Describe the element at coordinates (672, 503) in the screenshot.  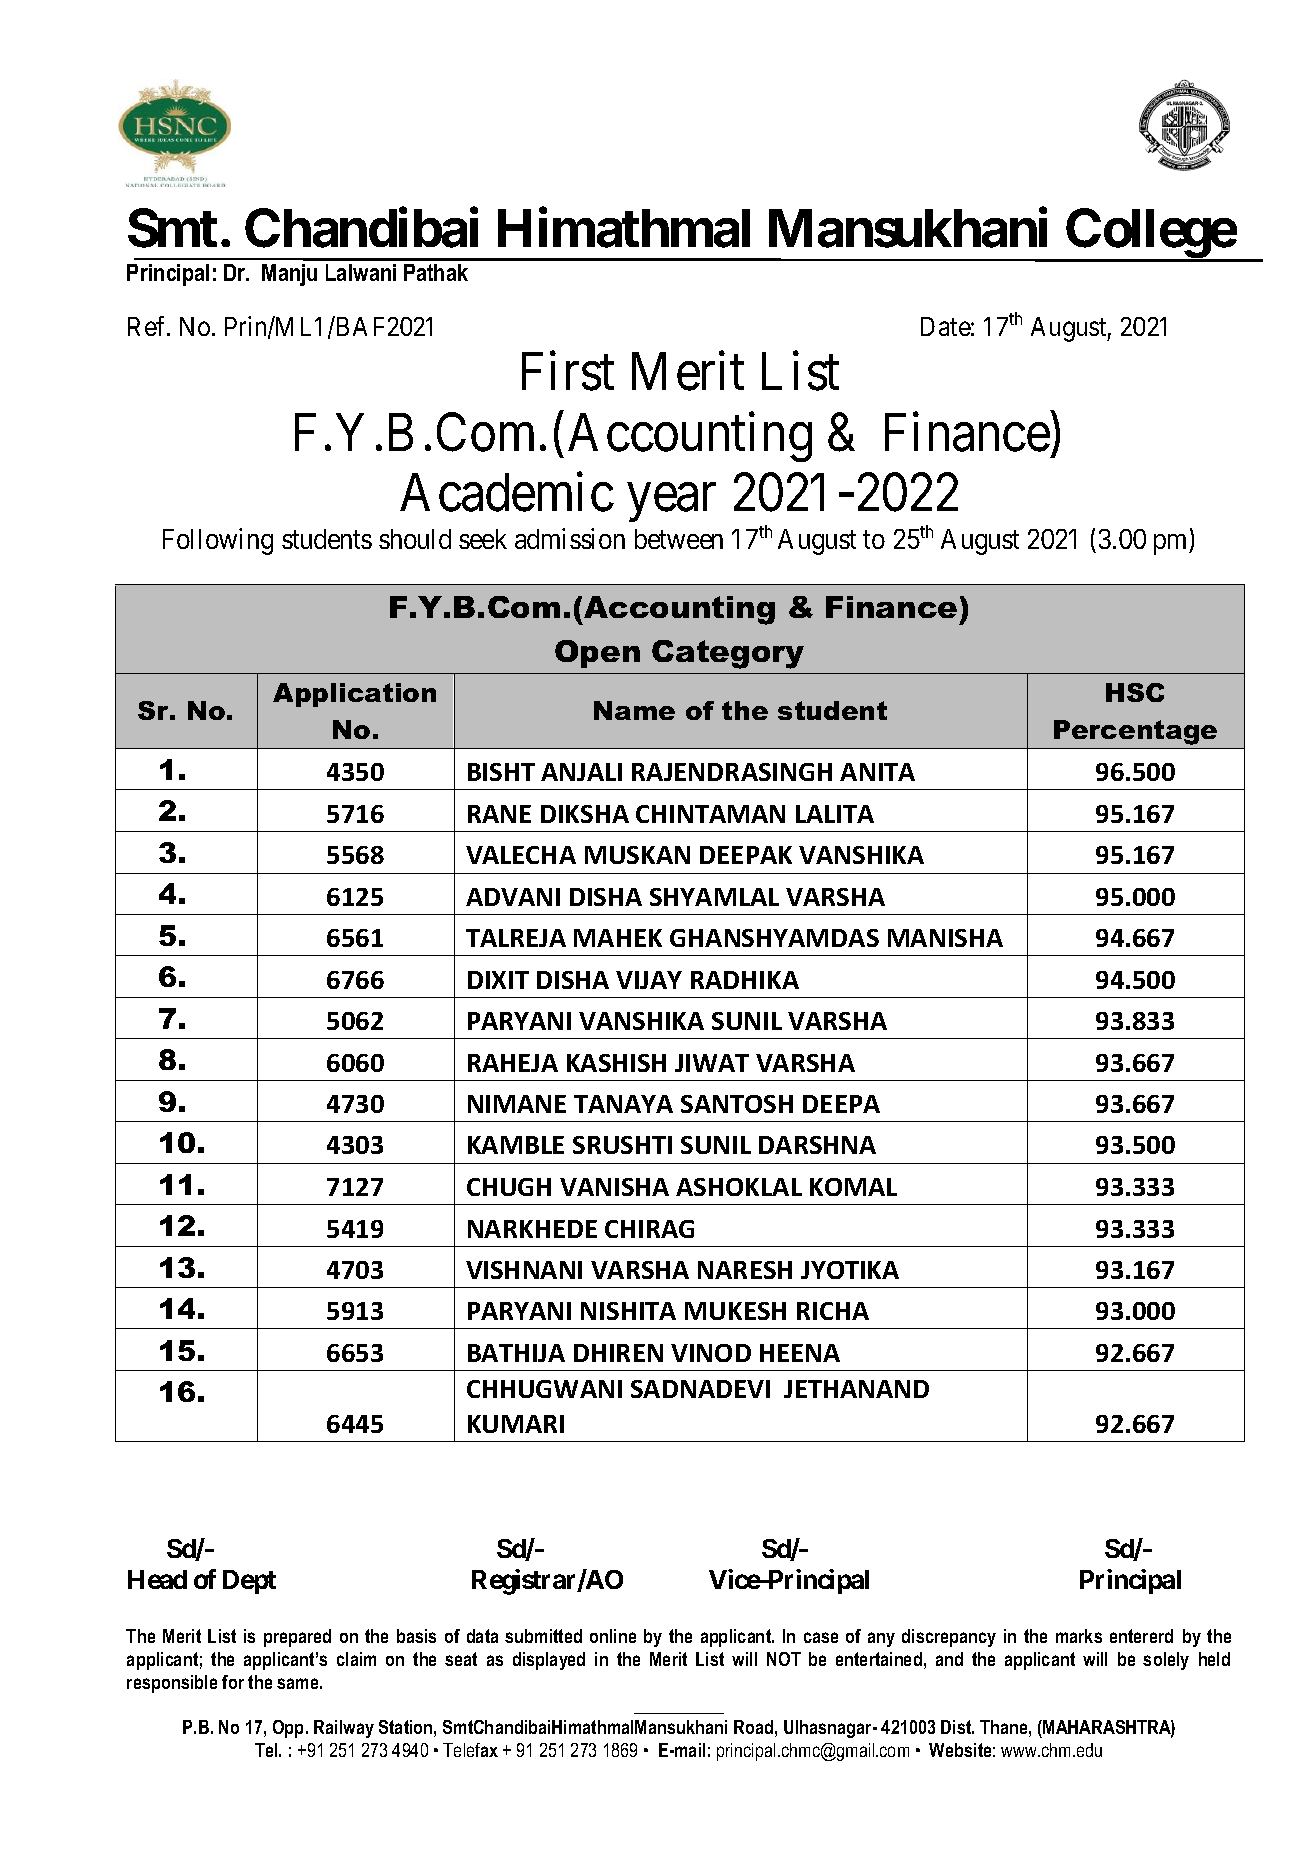
I see `year` at that location.
